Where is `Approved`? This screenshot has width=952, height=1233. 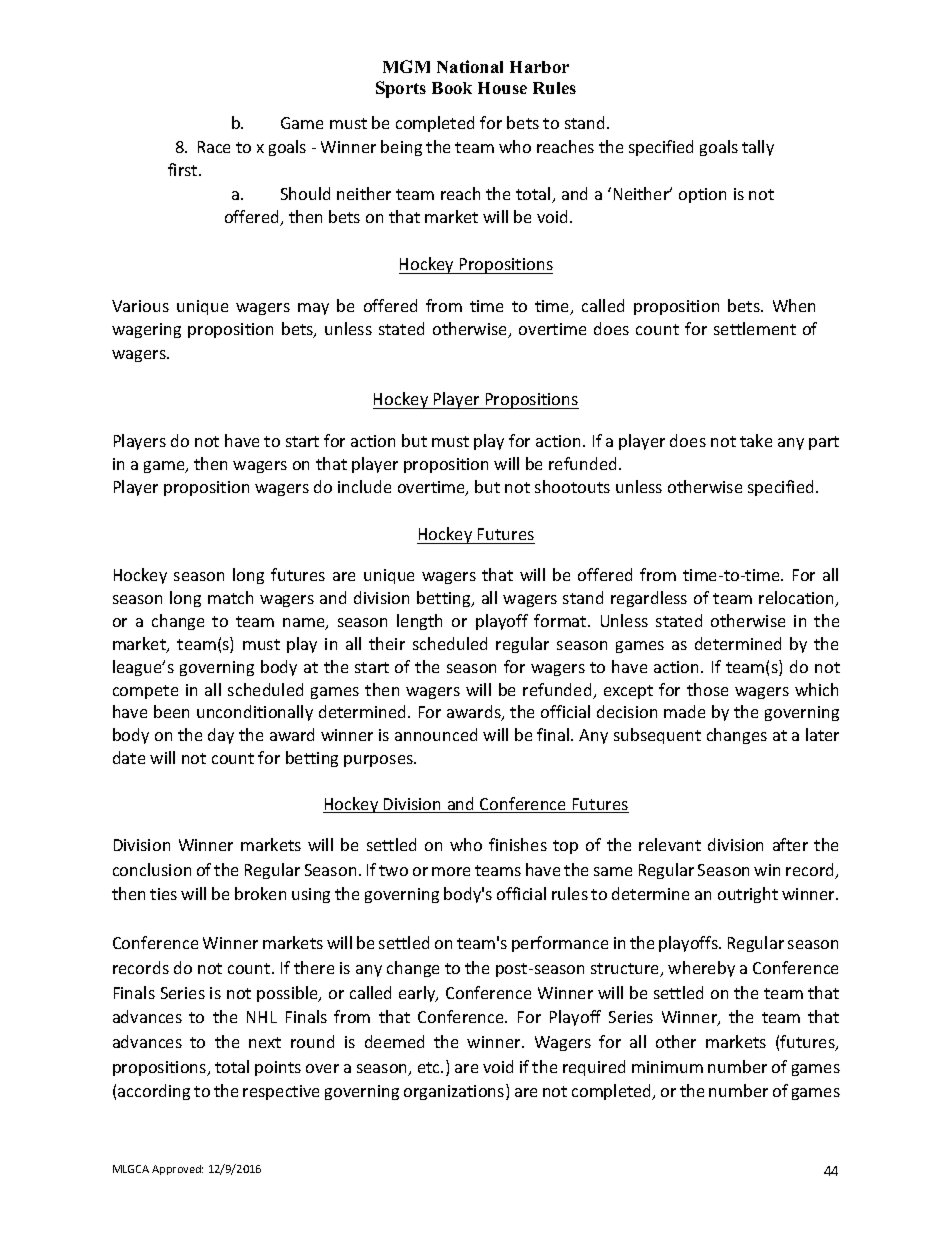 Approved is located at coordinates (177, 1170).
